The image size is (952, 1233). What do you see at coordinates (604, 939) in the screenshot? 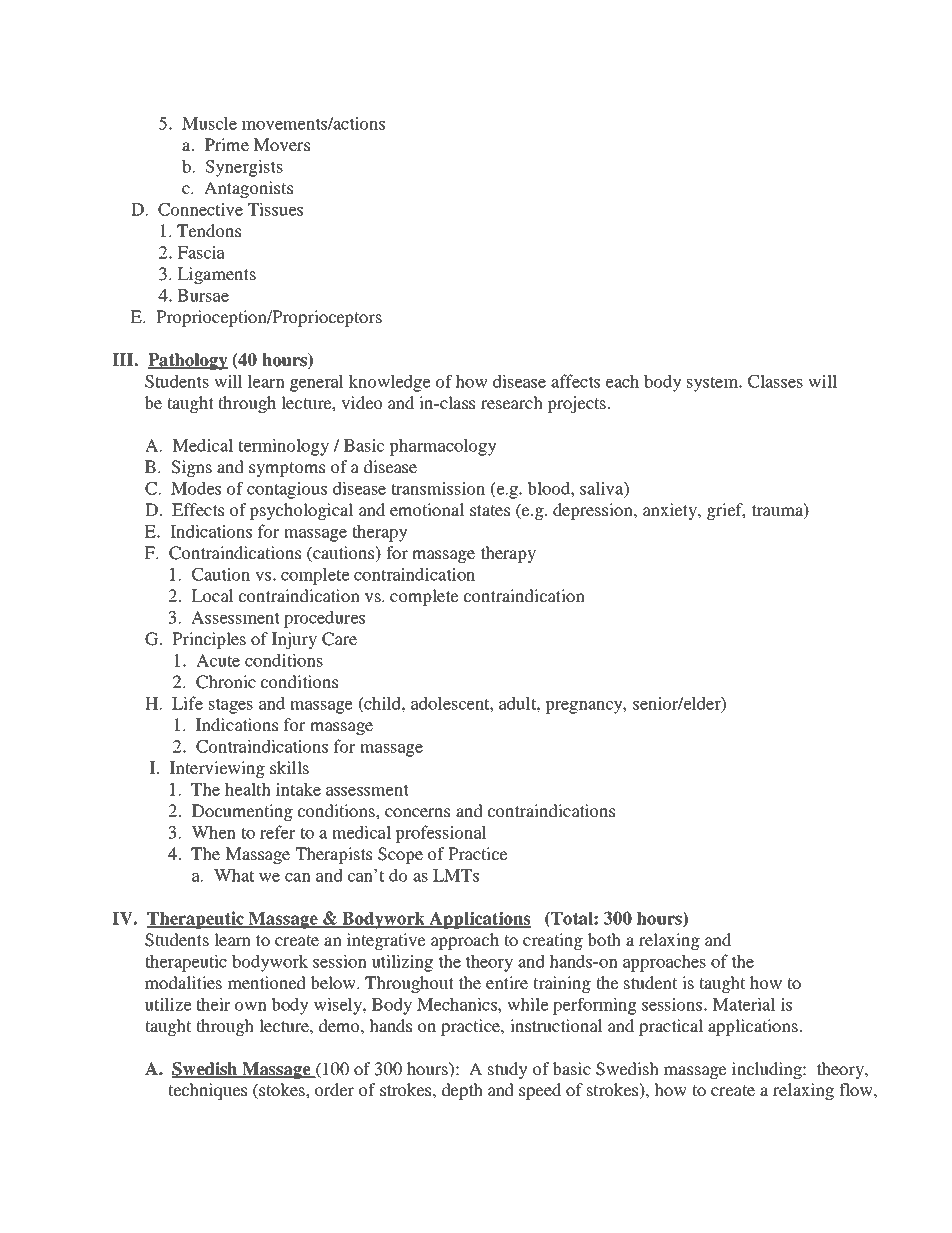
I see `both` at bounding box center [604, 939].
